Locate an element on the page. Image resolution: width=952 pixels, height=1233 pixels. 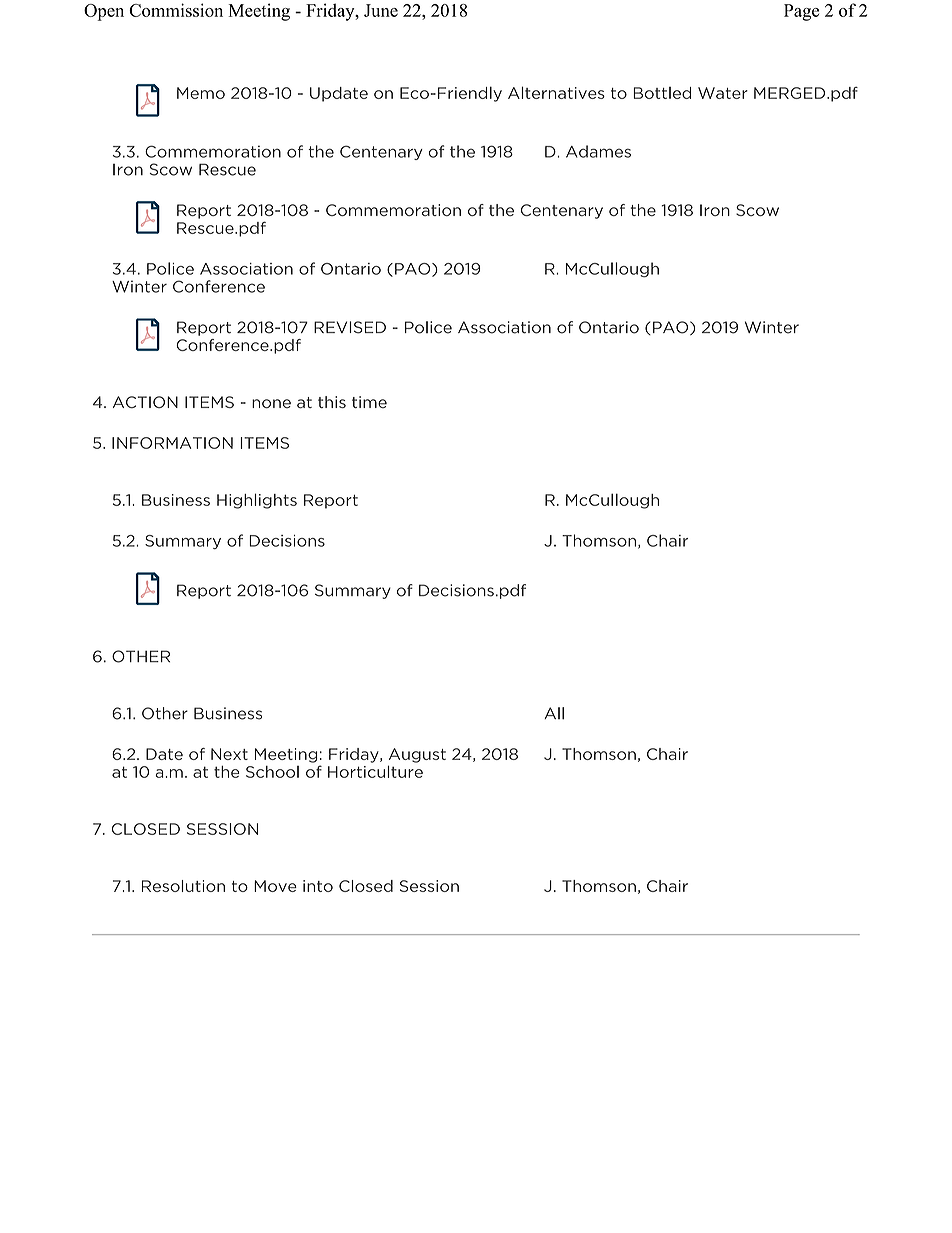
June is located at coordinates (381, 10).
